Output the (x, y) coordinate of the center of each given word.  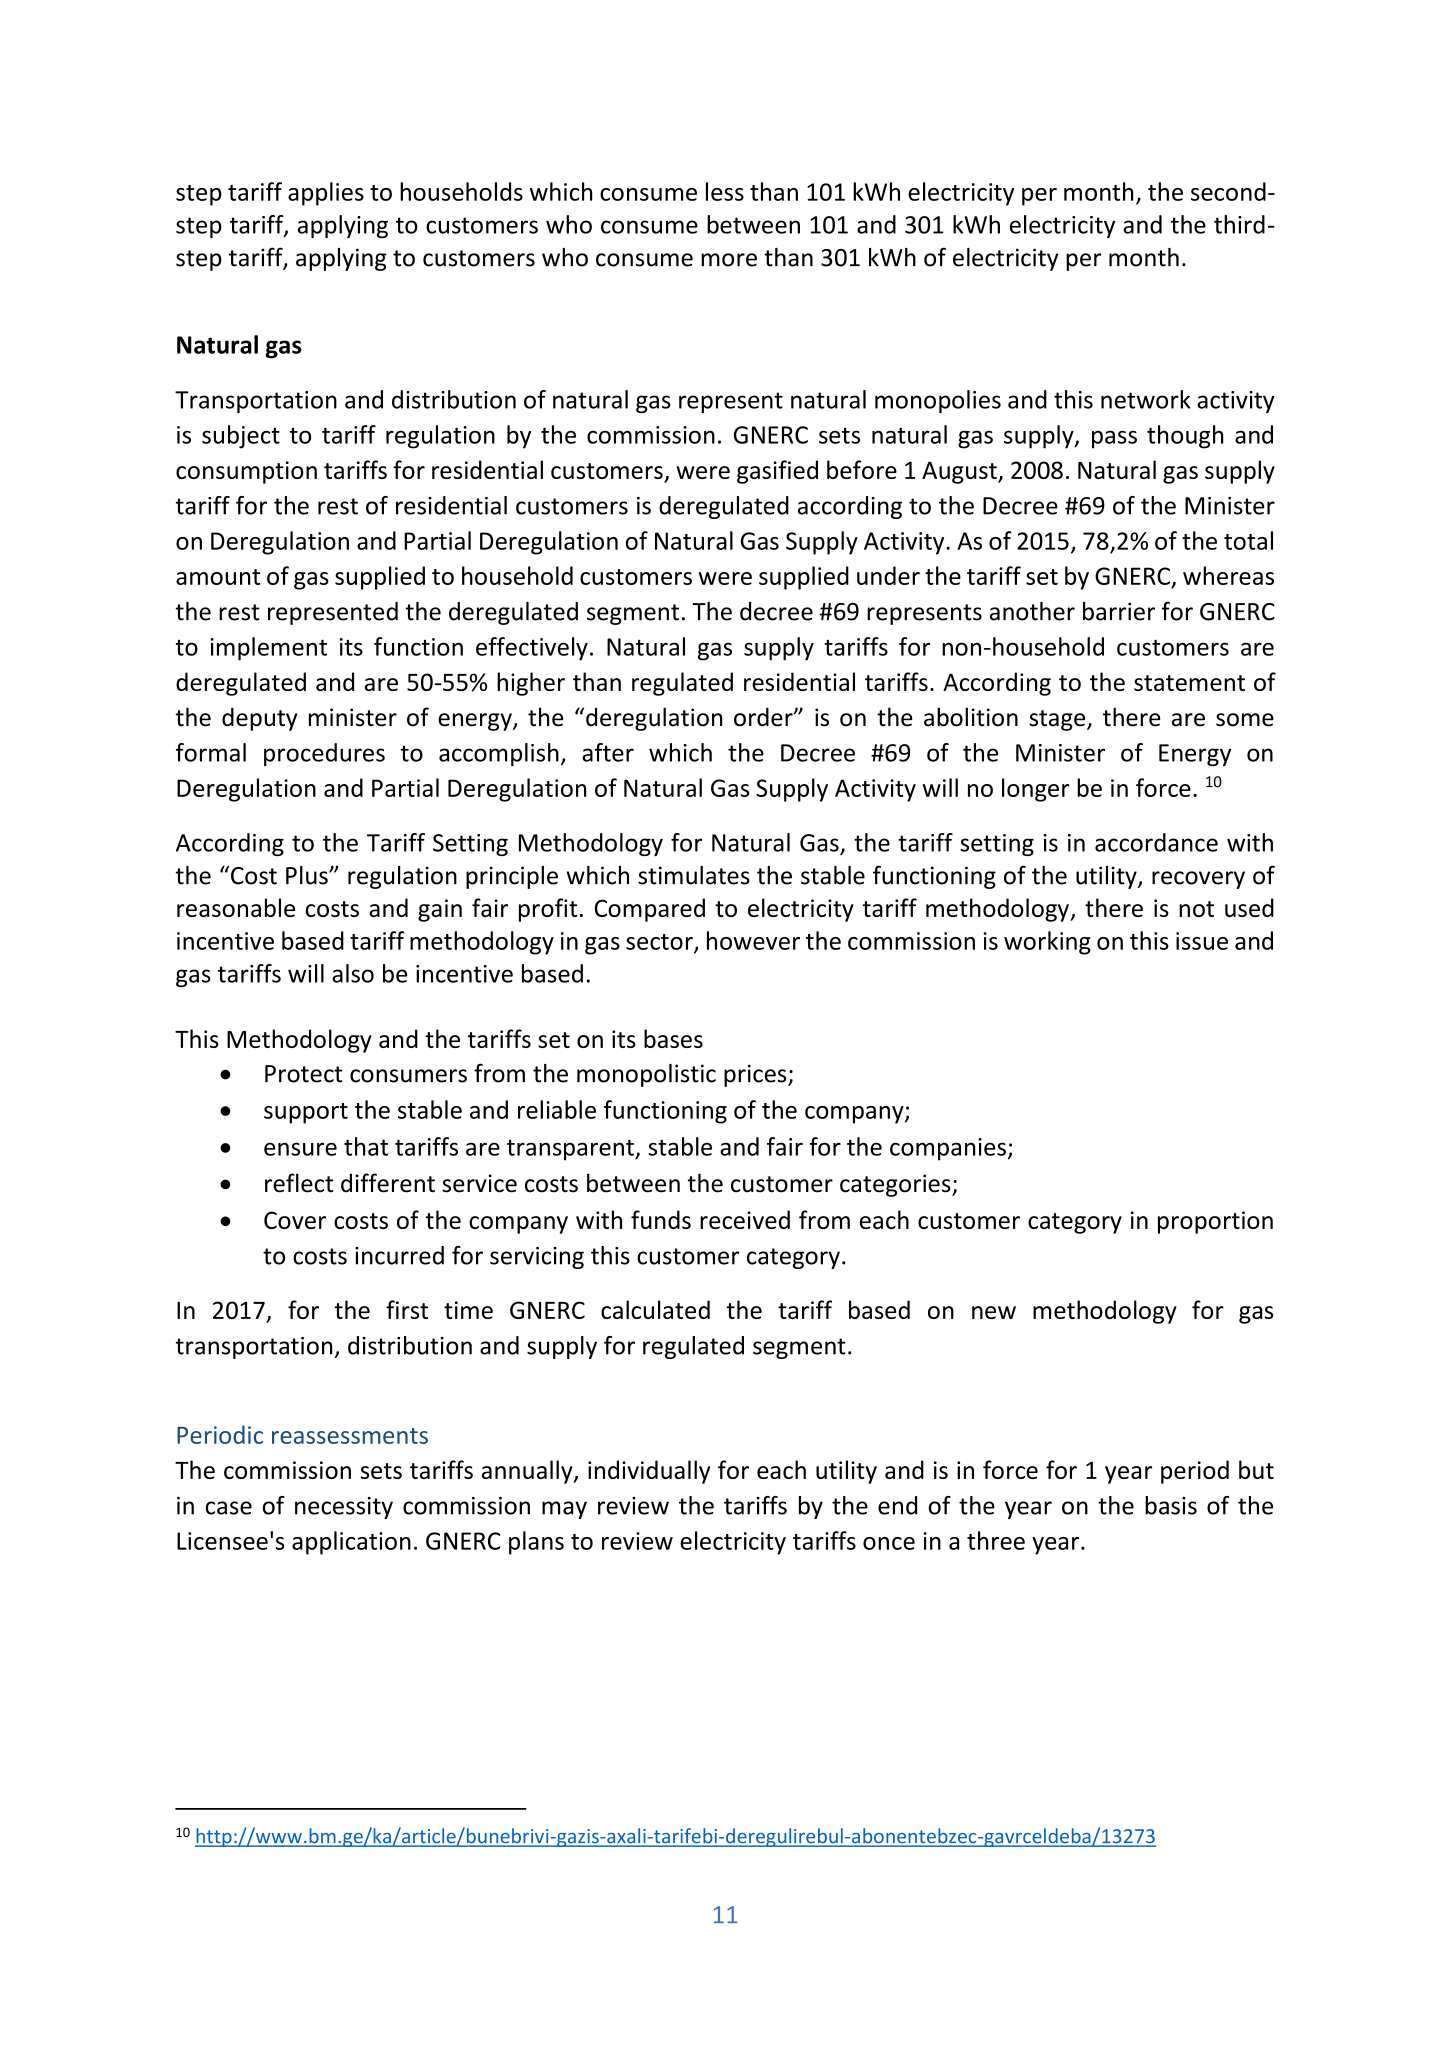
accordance (1156, 842)
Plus (308, 875)
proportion (1215, 1222)
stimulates (694, 875)
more (729, 260)
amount (218, 577)
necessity (344, 1508)
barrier (1119, 611)
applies (326, 194)
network (1146, 399)
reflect (299, 1183)
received (745, 1219)
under (888, 575)
